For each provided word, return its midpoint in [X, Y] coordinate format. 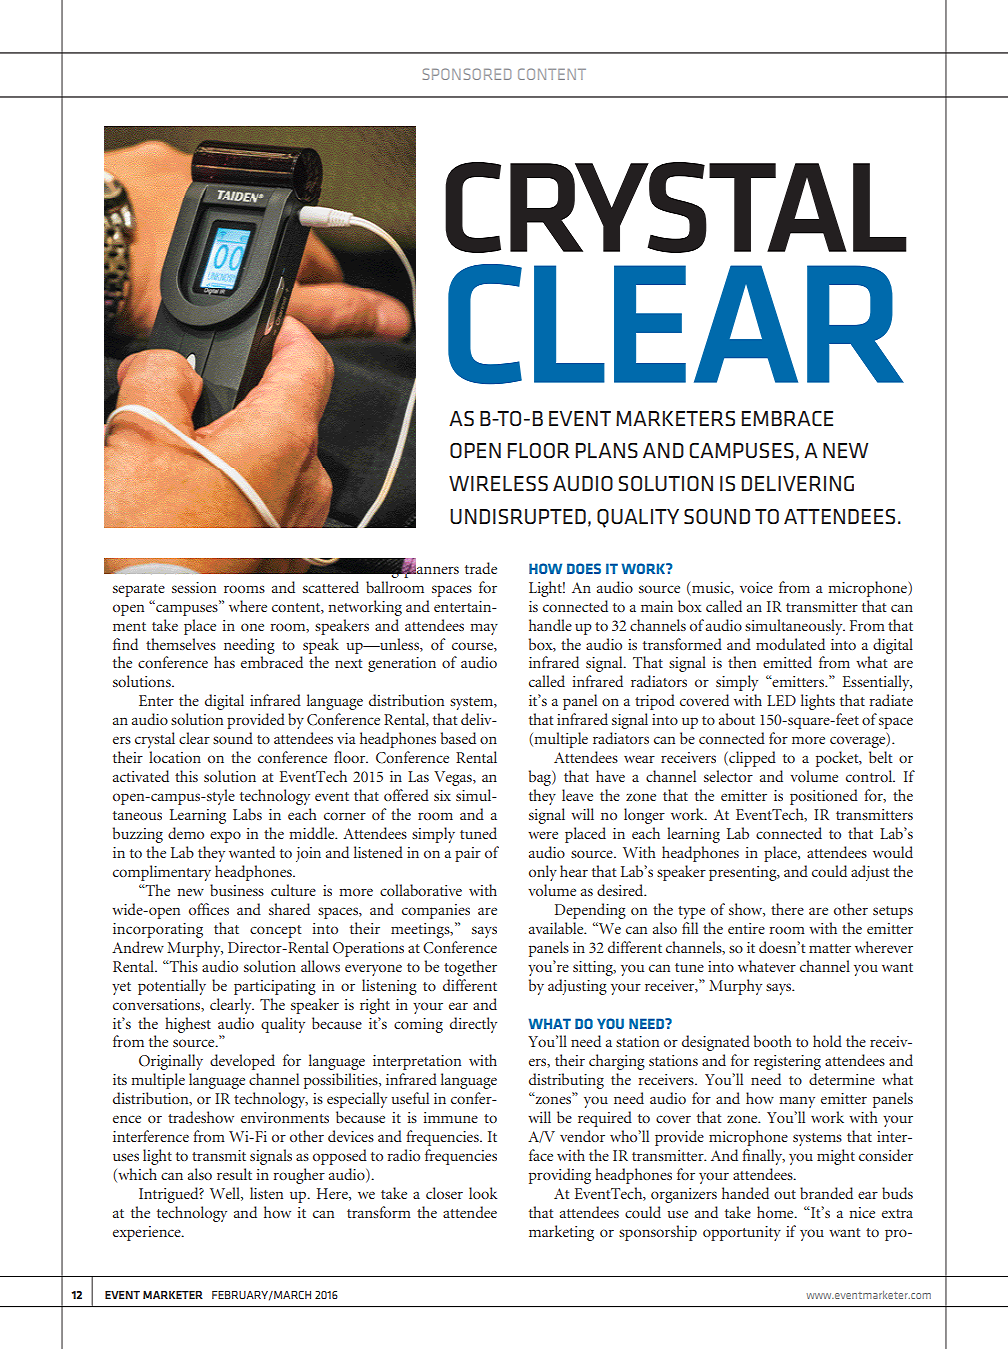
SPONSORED [467, 74]
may [484, 629]
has [224, 662]
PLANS [607, 451]
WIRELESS [498, 484]
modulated [790, 644]
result [234, 1174]
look [483, 1193]
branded [826, 1193]
